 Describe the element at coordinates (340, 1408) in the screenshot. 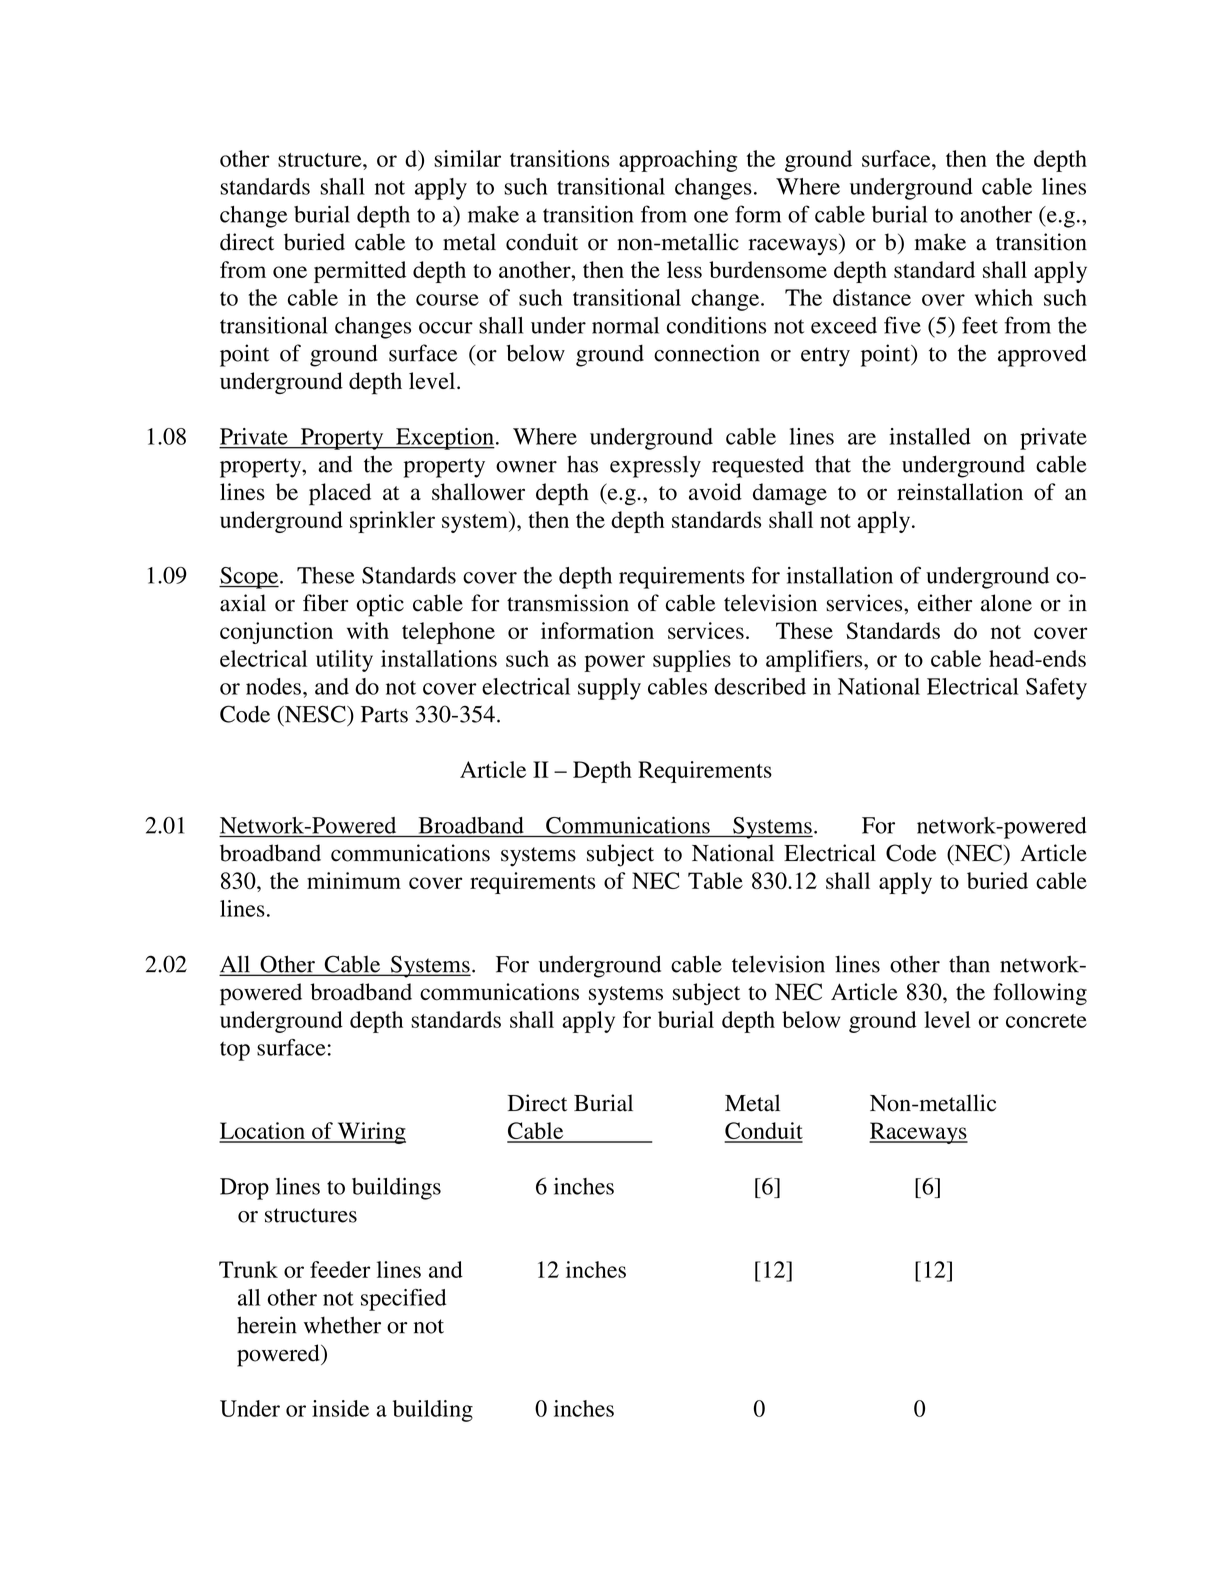

I see `inside` at that location.
